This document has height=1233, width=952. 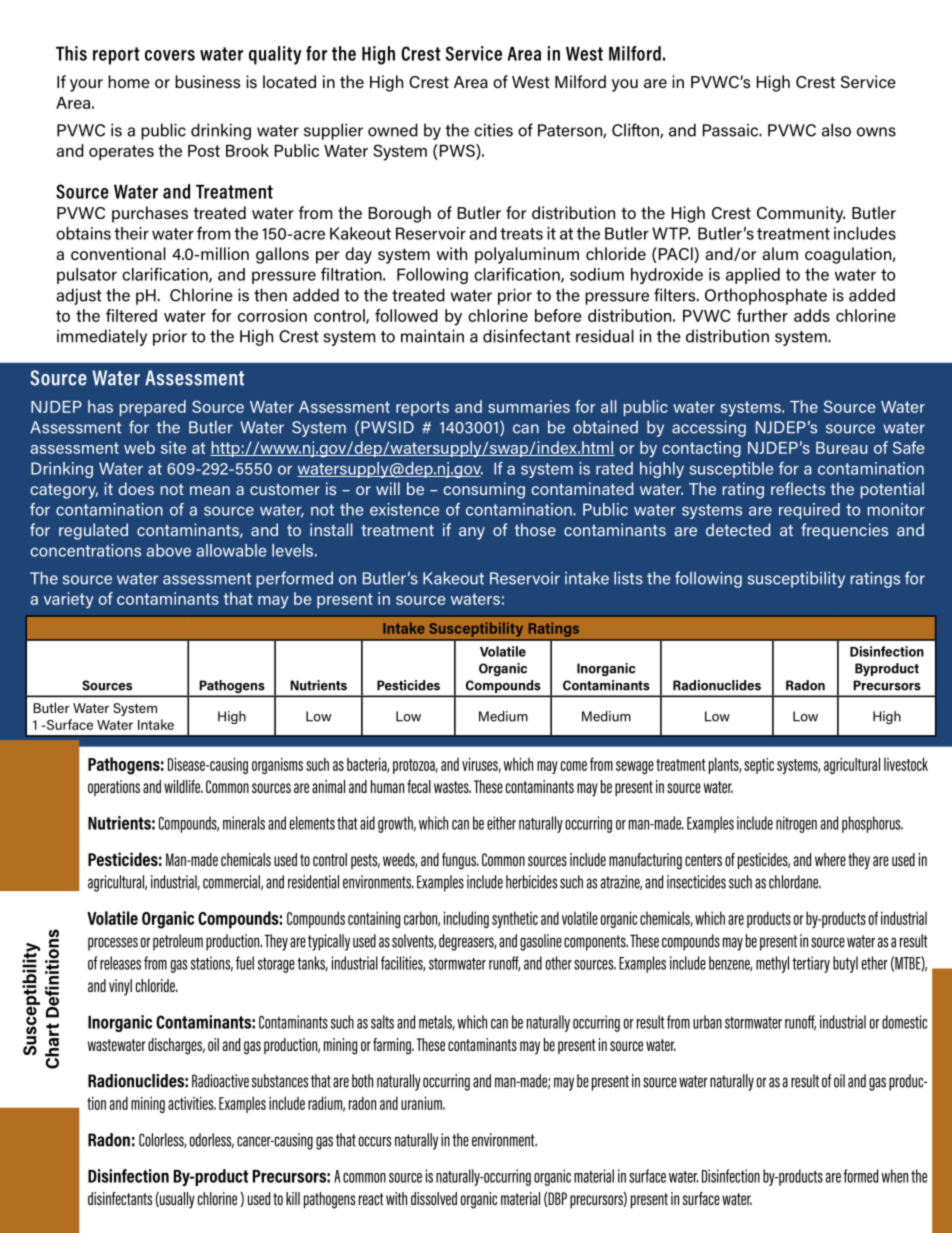 I want to click on where, so click(x=830, y=859).
